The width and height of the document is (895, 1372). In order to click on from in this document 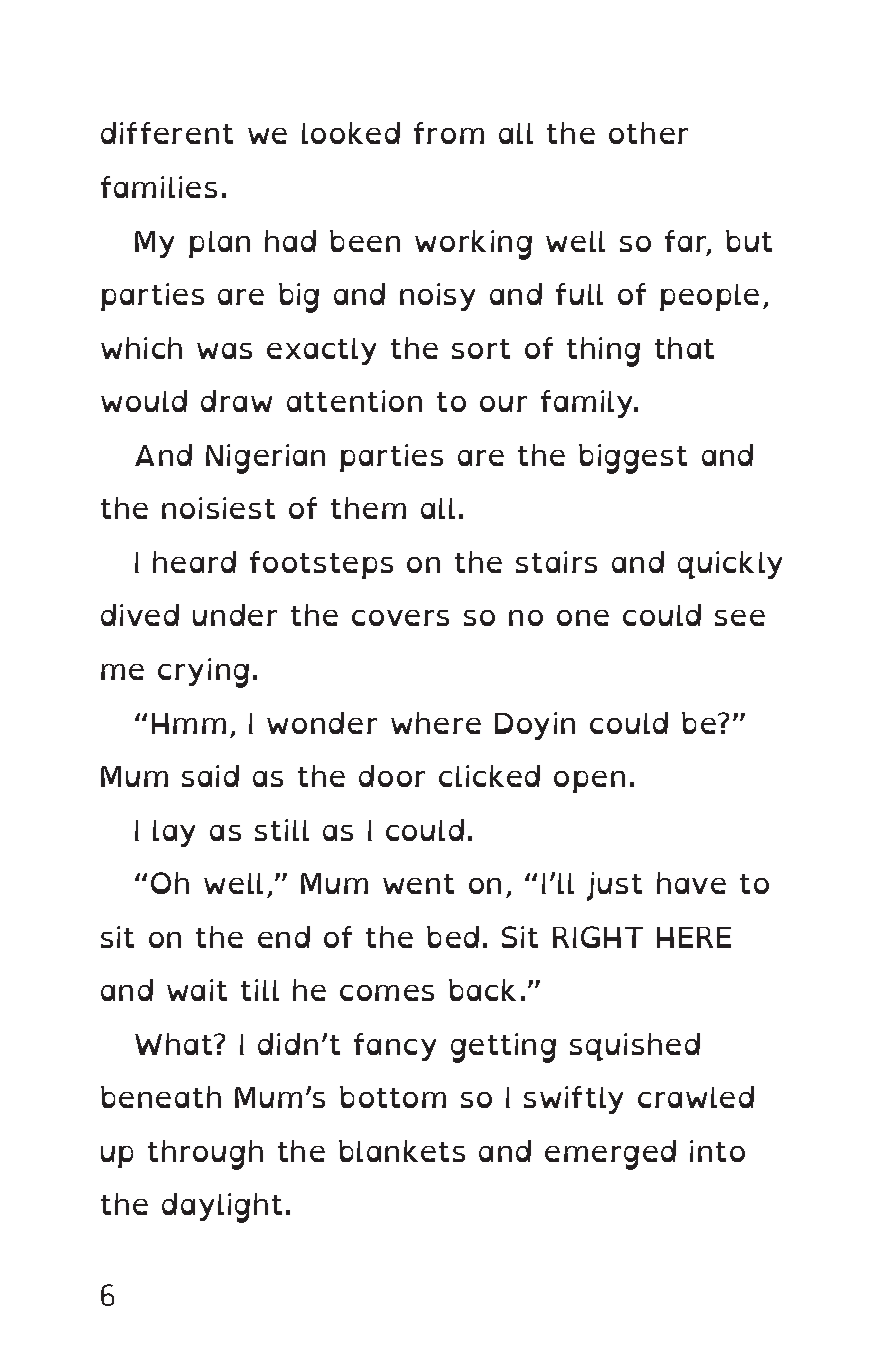, I will do `click(449, 133)`.
